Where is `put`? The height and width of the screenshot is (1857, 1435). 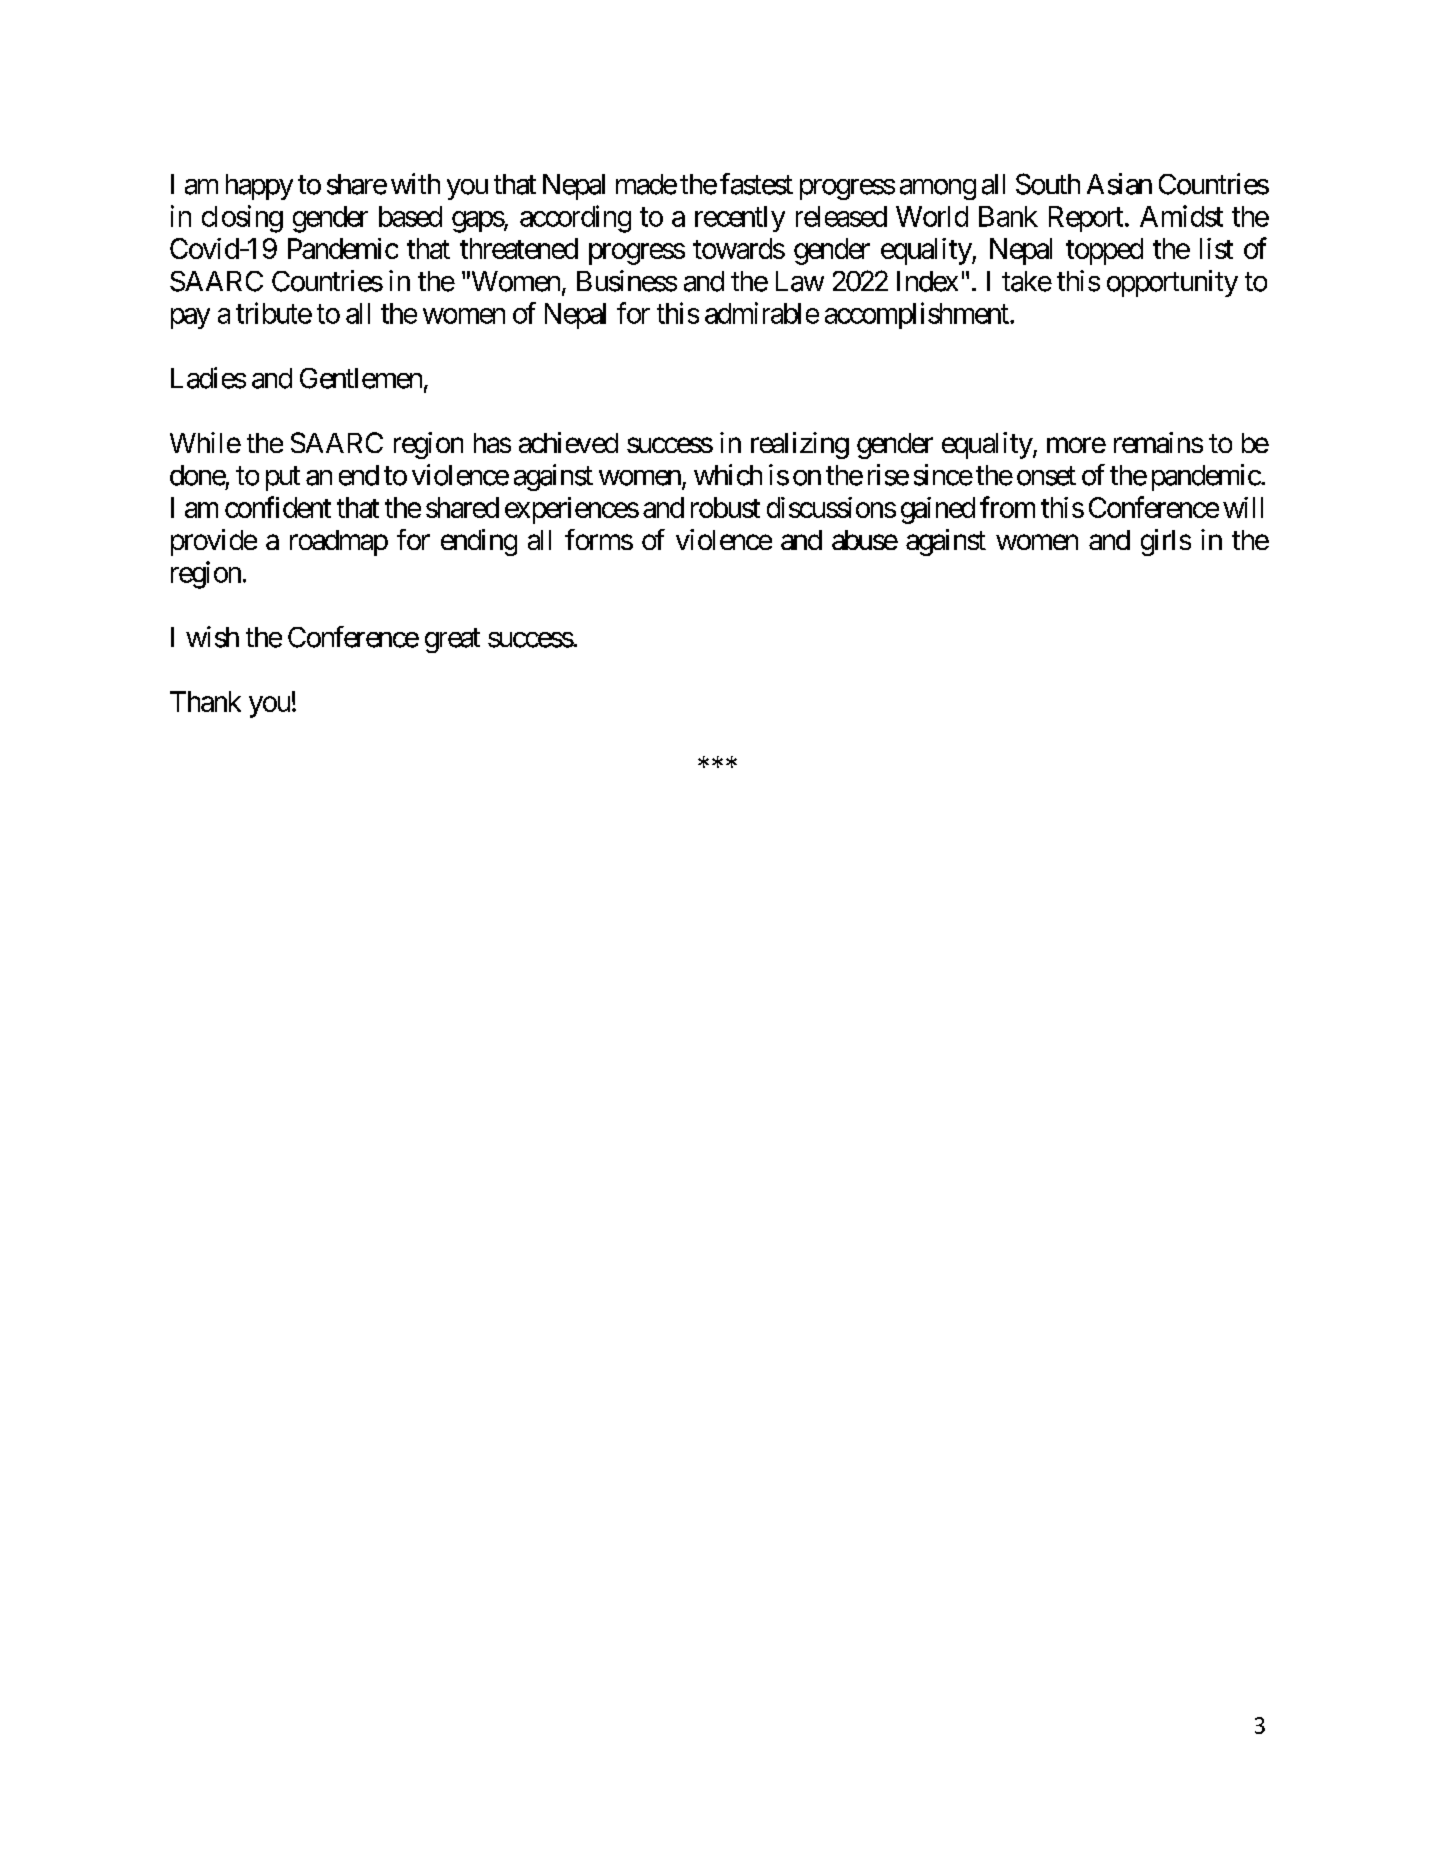
put is located at coordinates (283, 479).
